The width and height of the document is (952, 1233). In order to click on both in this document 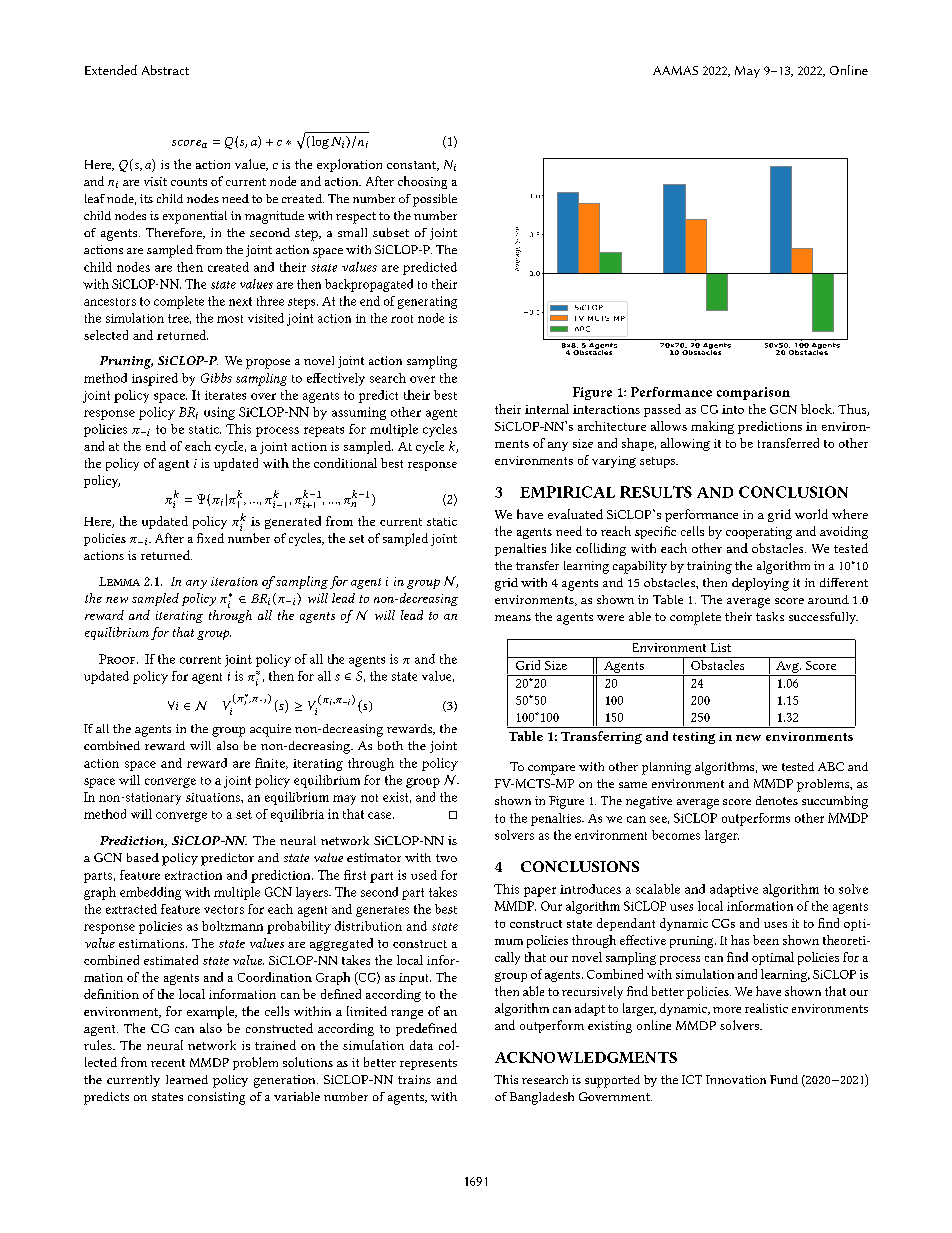, I will do `click(390, 745)`.
